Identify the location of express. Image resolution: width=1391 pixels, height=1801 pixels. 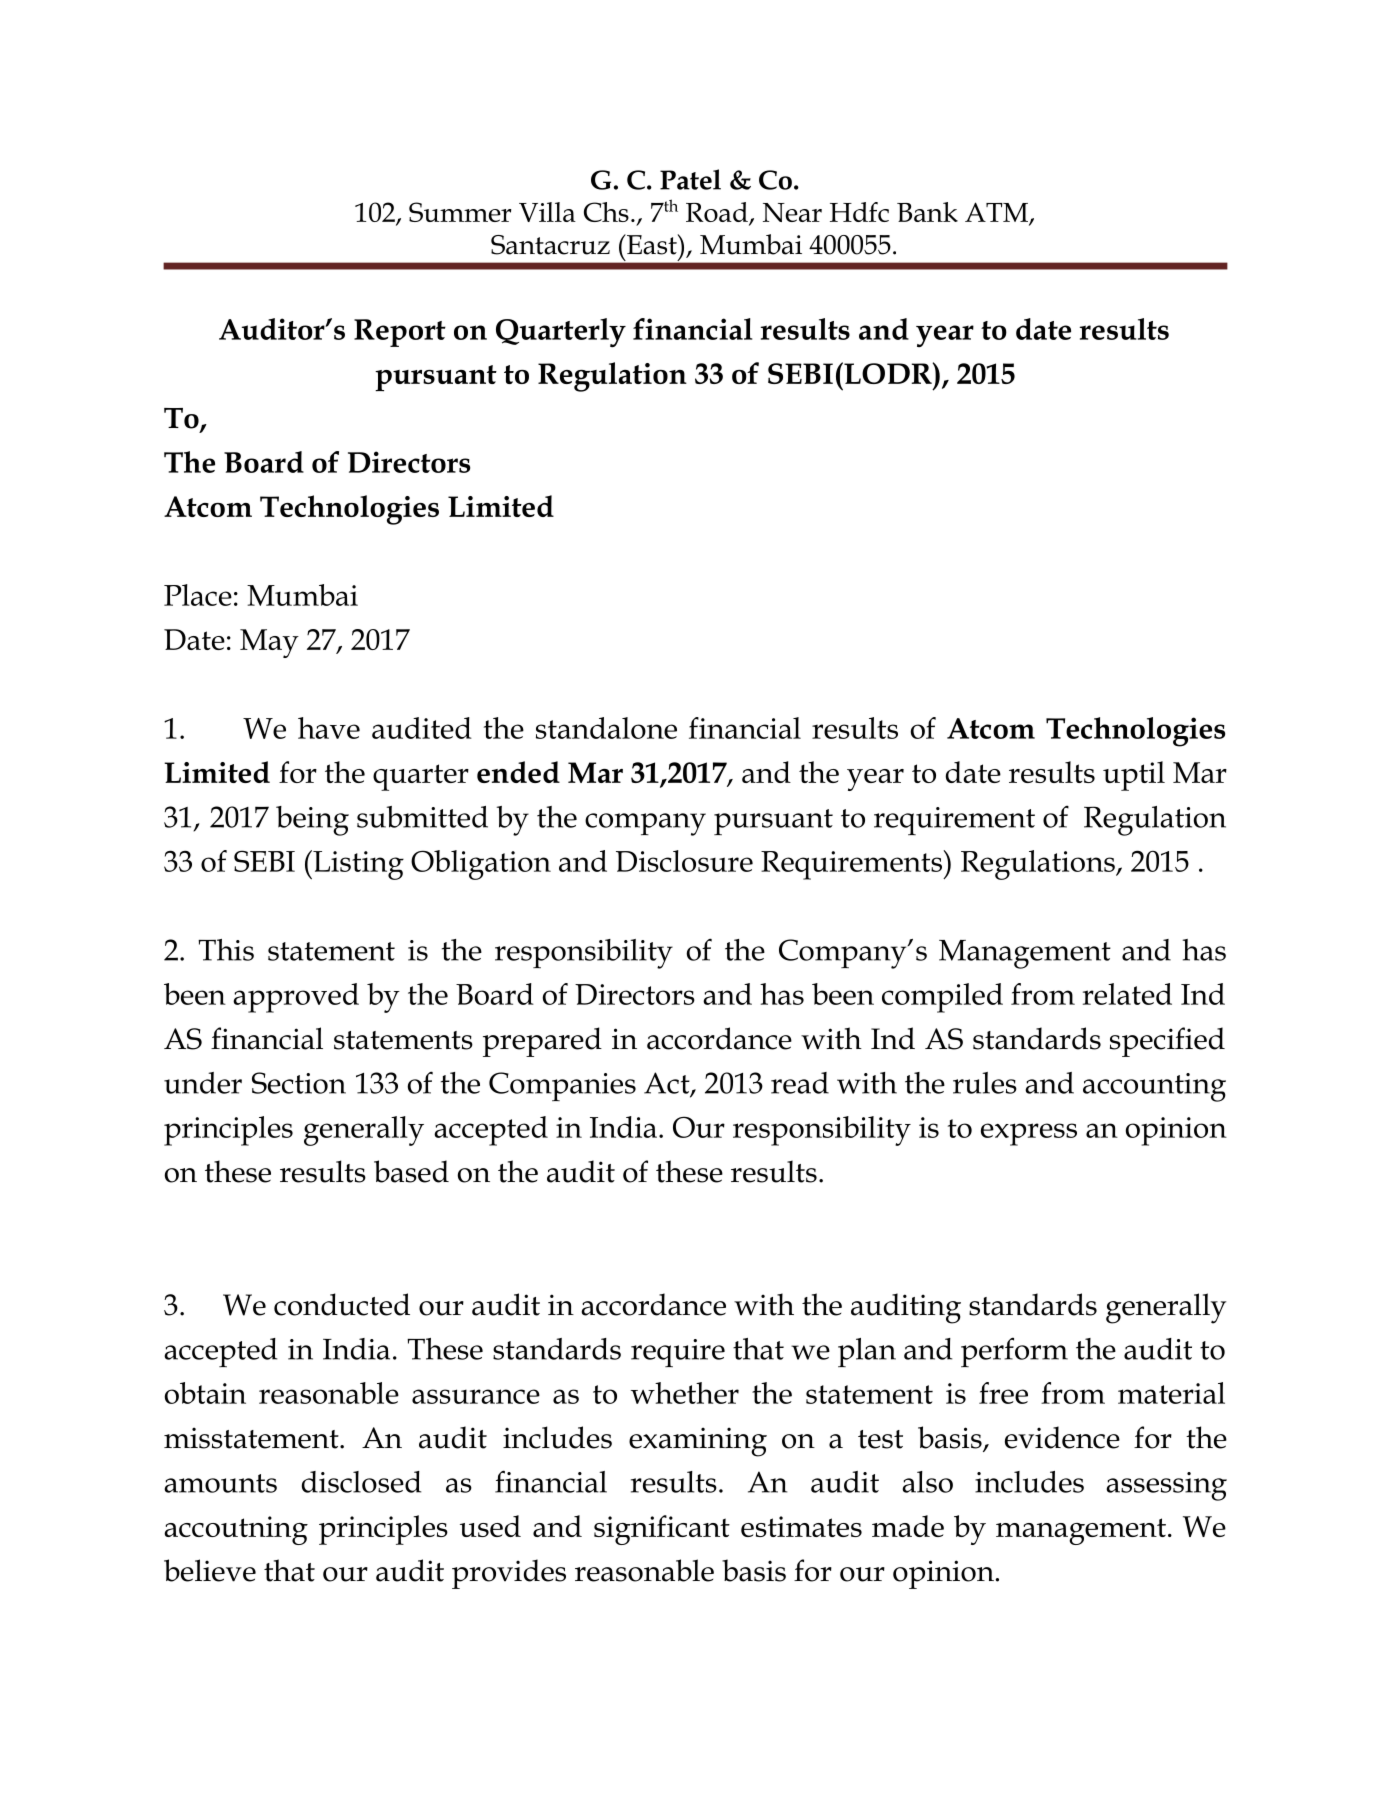
(1029, 1134).
